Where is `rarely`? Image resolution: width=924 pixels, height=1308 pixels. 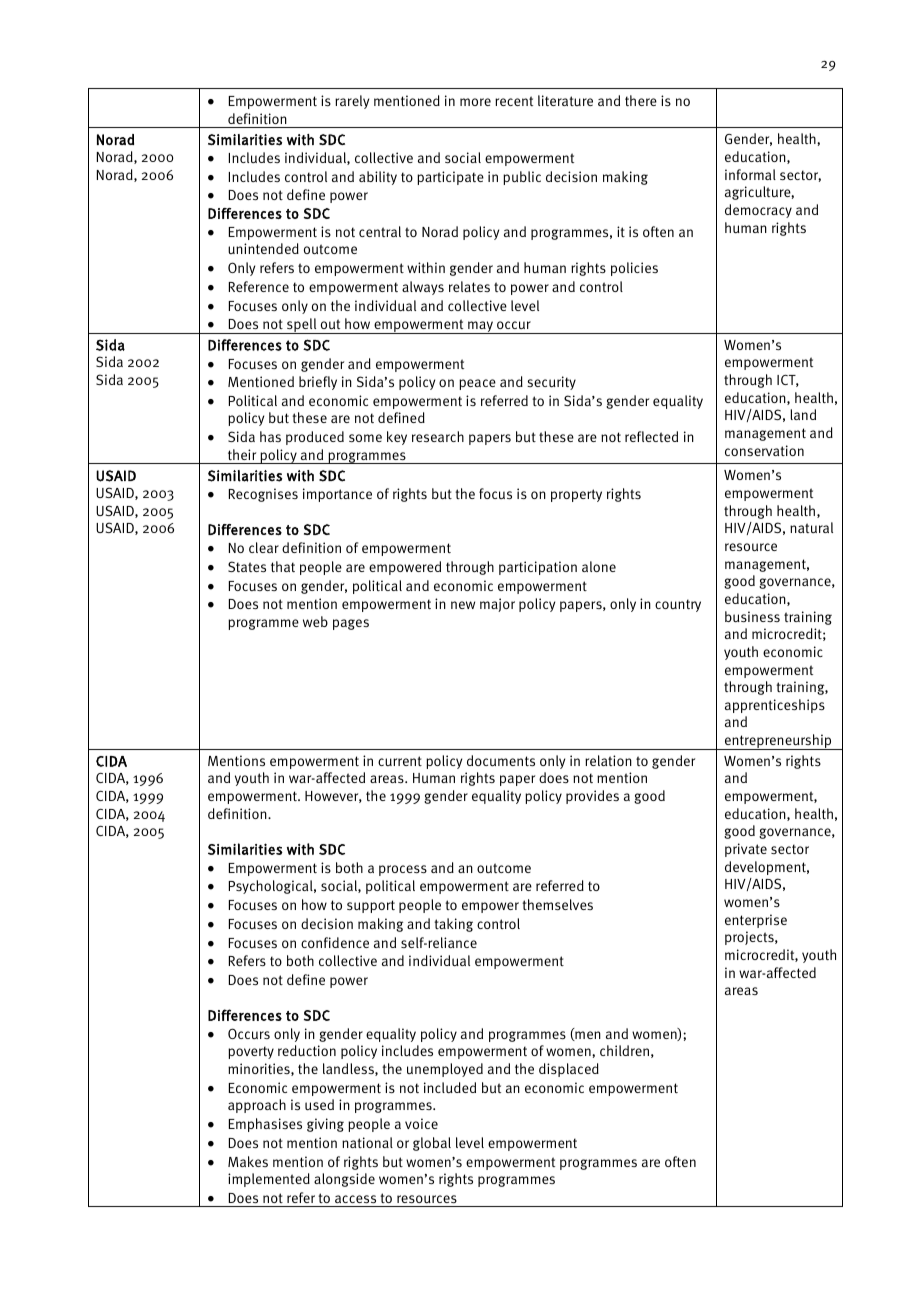
rarely is located at coordinates (352, 102).
